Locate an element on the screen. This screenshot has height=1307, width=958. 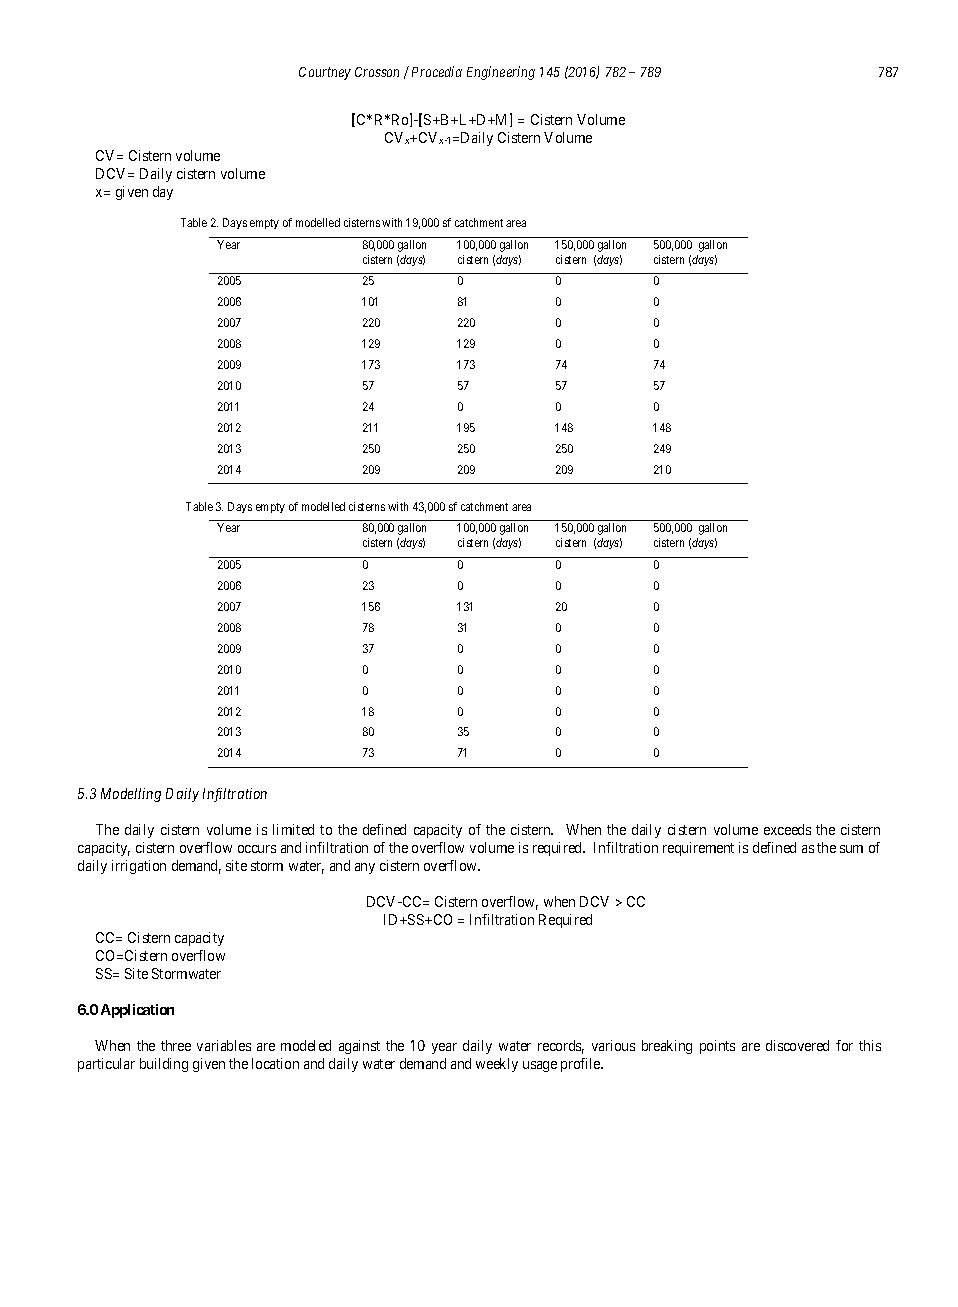
three is located at coordinates (176, 1045).
